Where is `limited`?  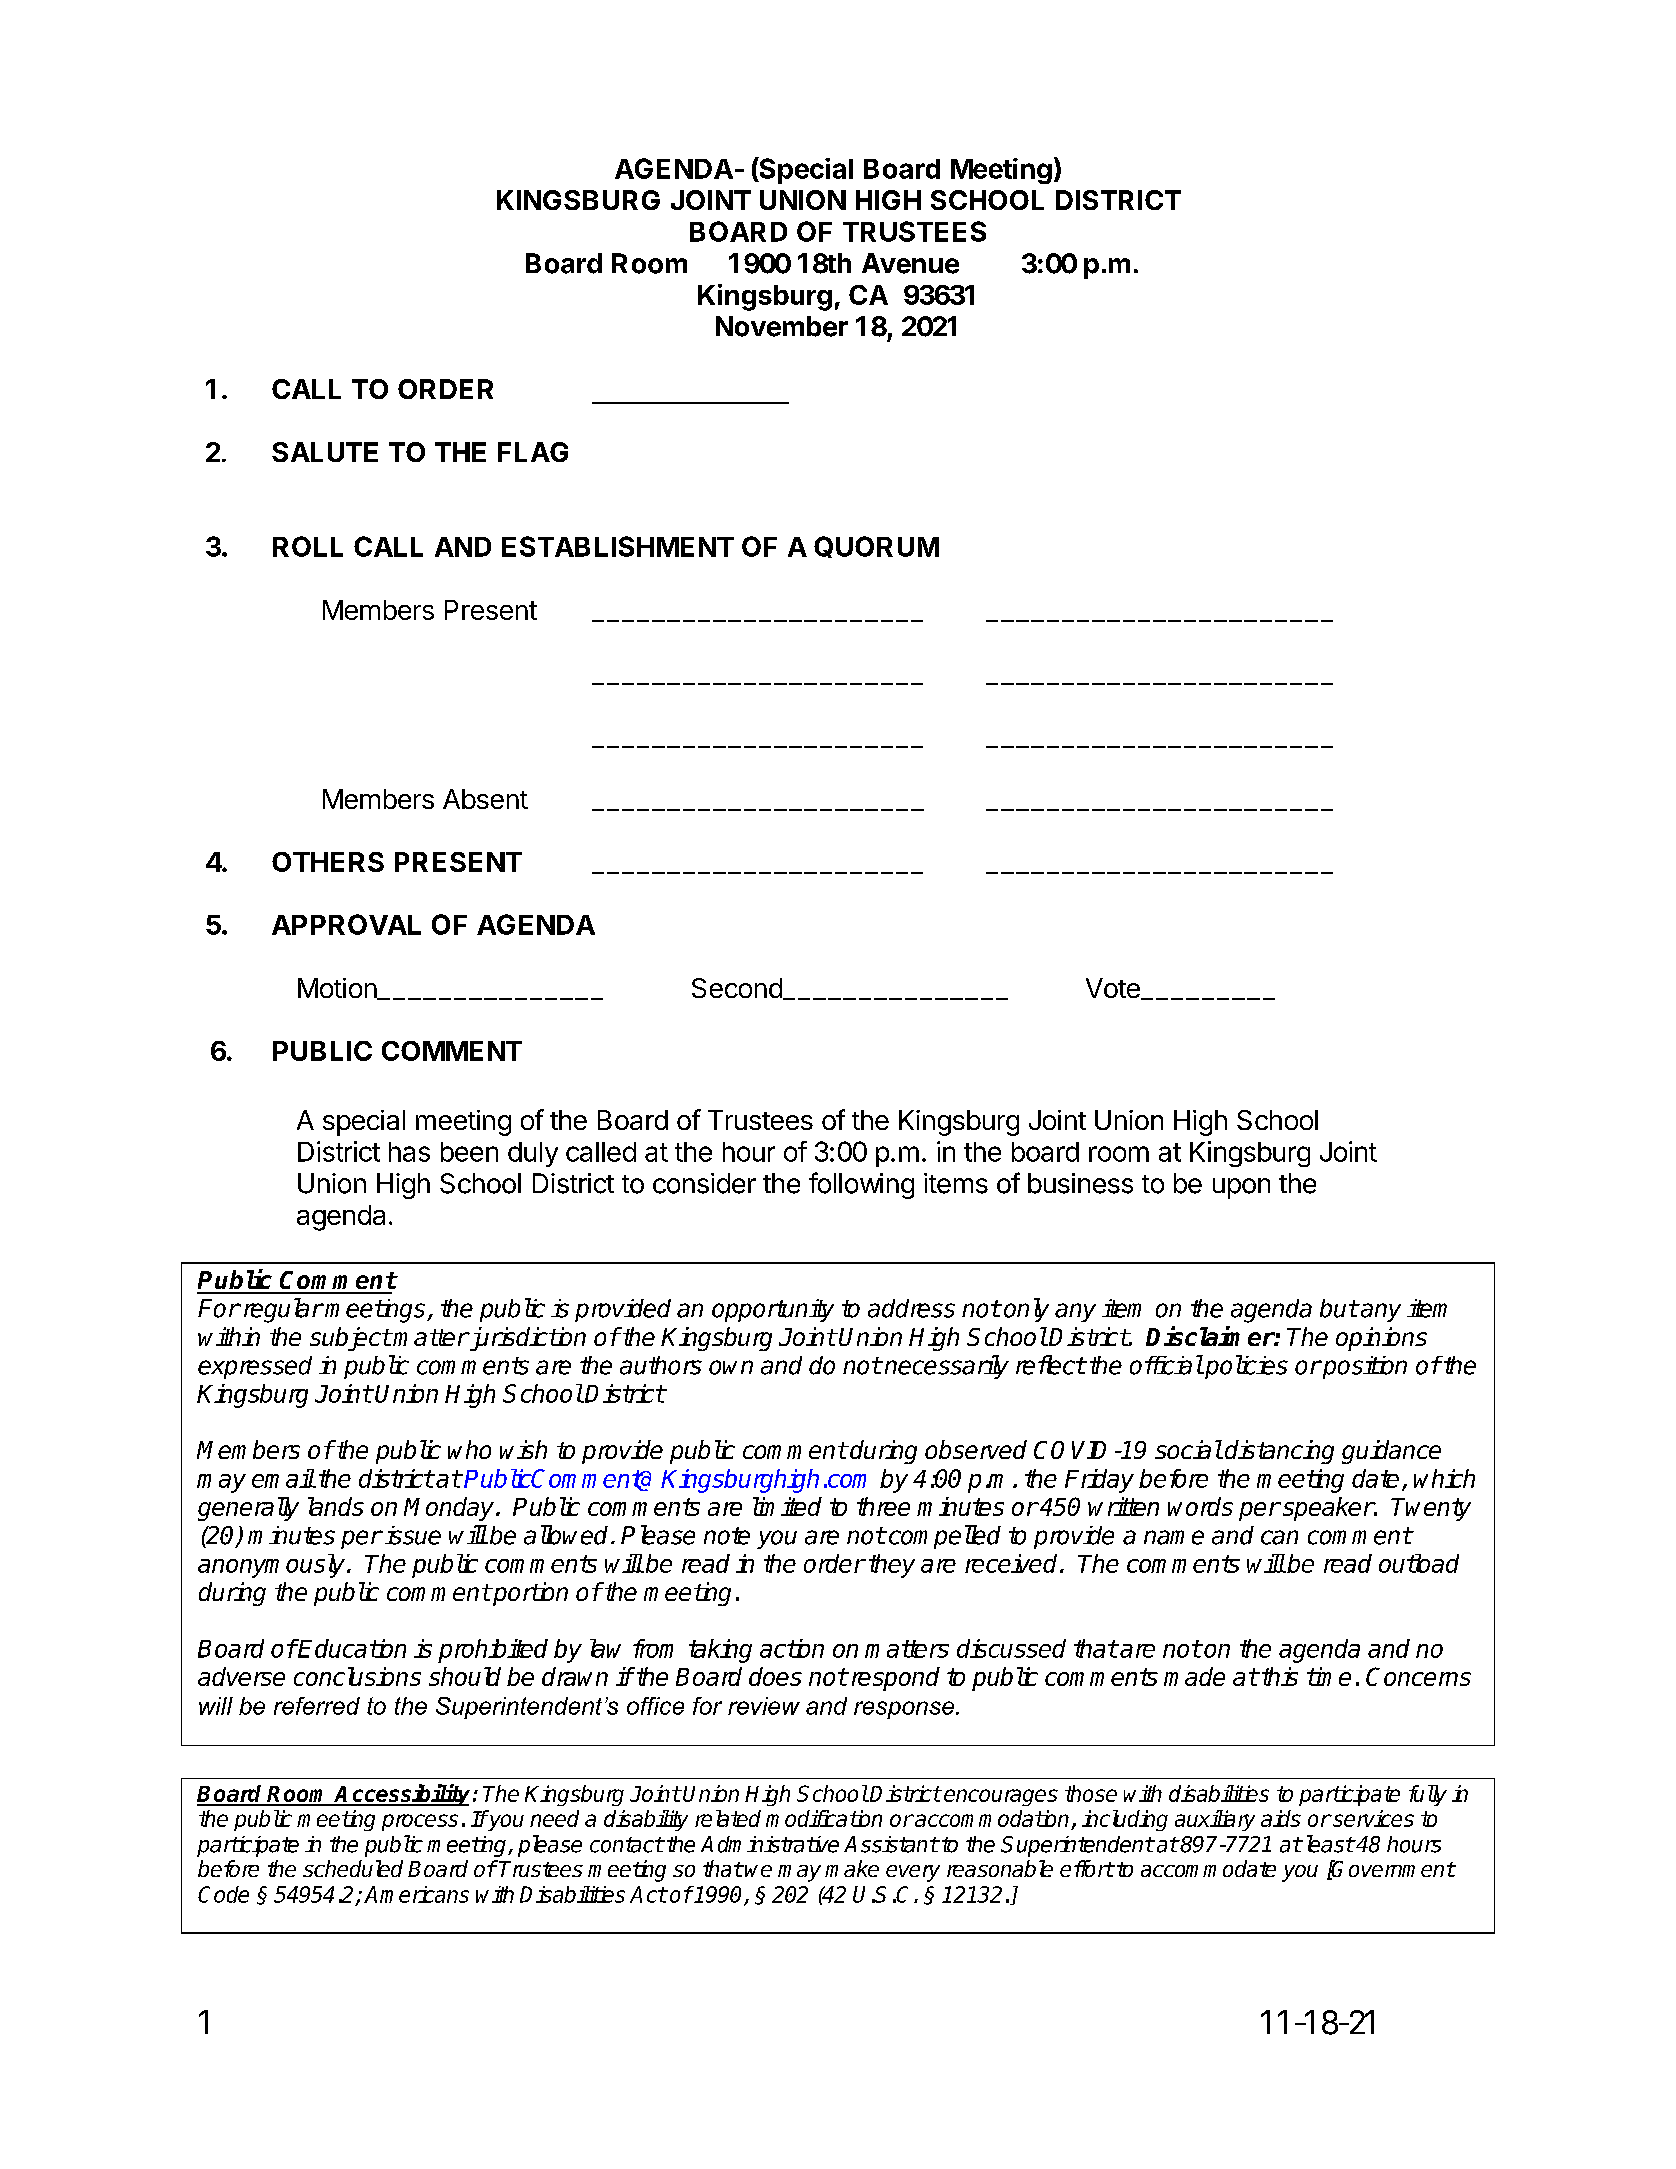
limited is located at coordinates (787, 1506).
